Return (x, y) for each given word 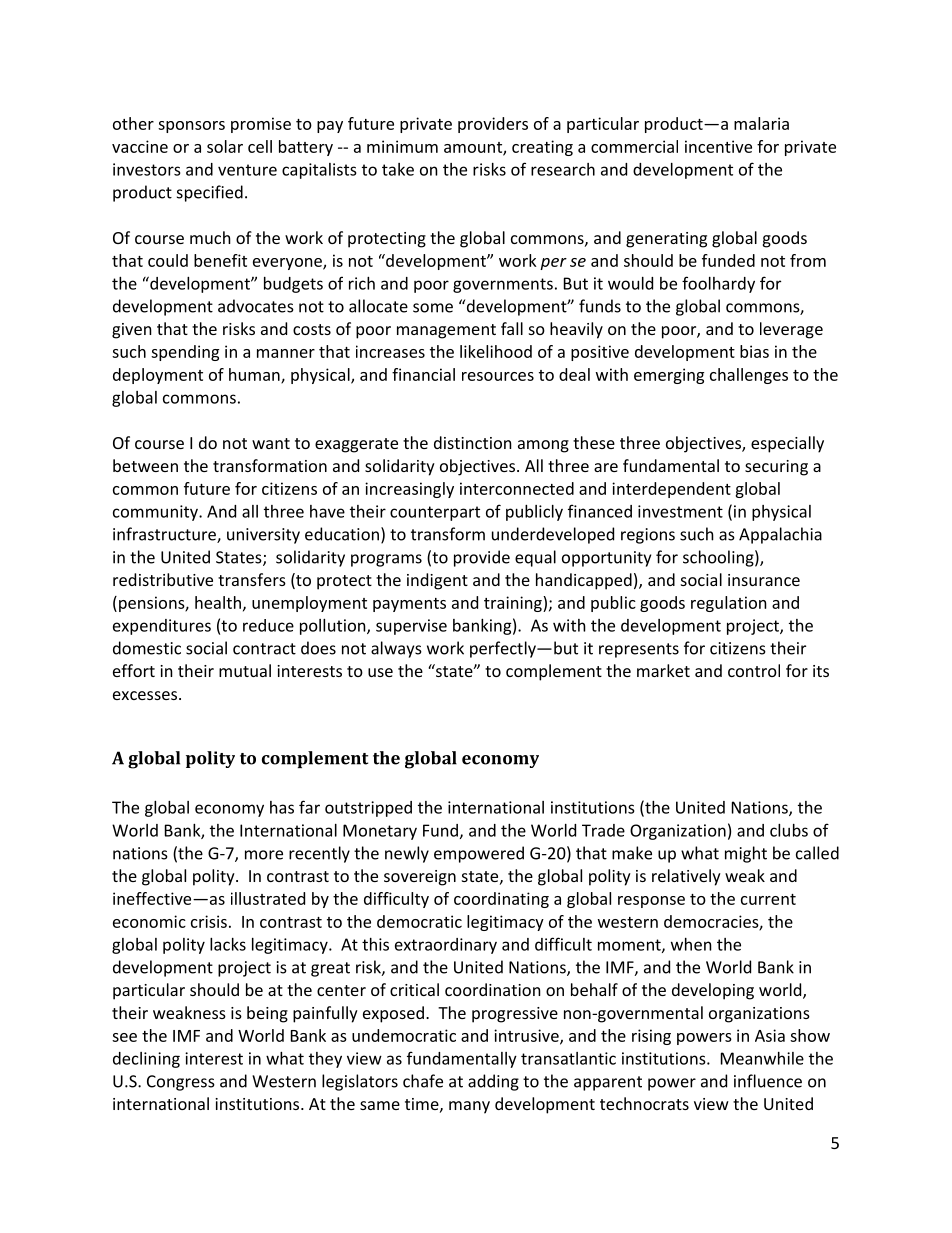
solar (225, 146)
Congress (181, 1083)
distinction (473, 442)
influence (768, 1081)
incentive (718, 146)
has (282, 807)
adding (493, 1082)
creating (542, 148)
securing (776, 468)
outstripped (368, 809)
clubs (789, 830)
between (145, 465)
